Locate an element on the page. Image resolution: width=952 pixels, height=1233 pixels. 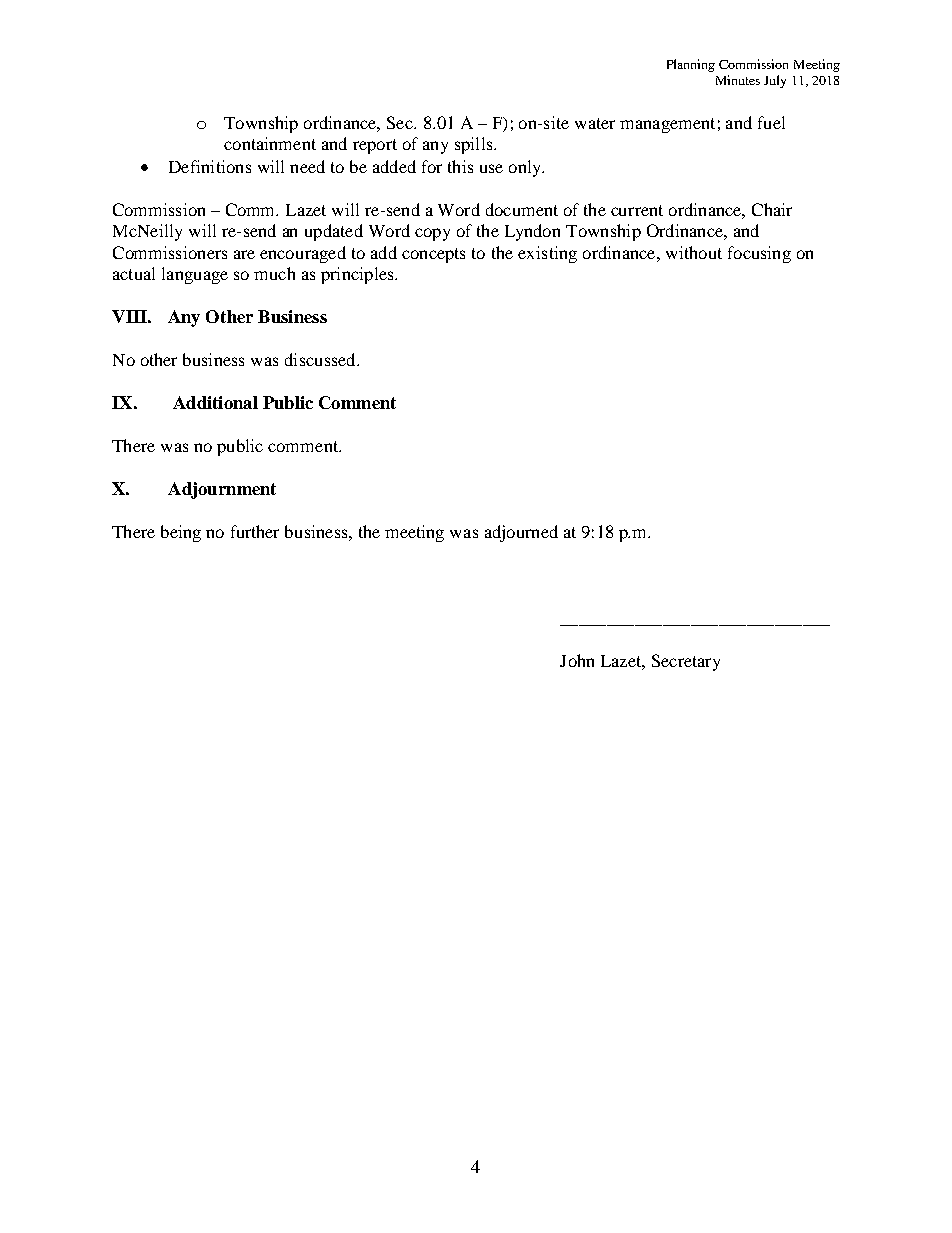
being is located at coordinates (181, 533).
